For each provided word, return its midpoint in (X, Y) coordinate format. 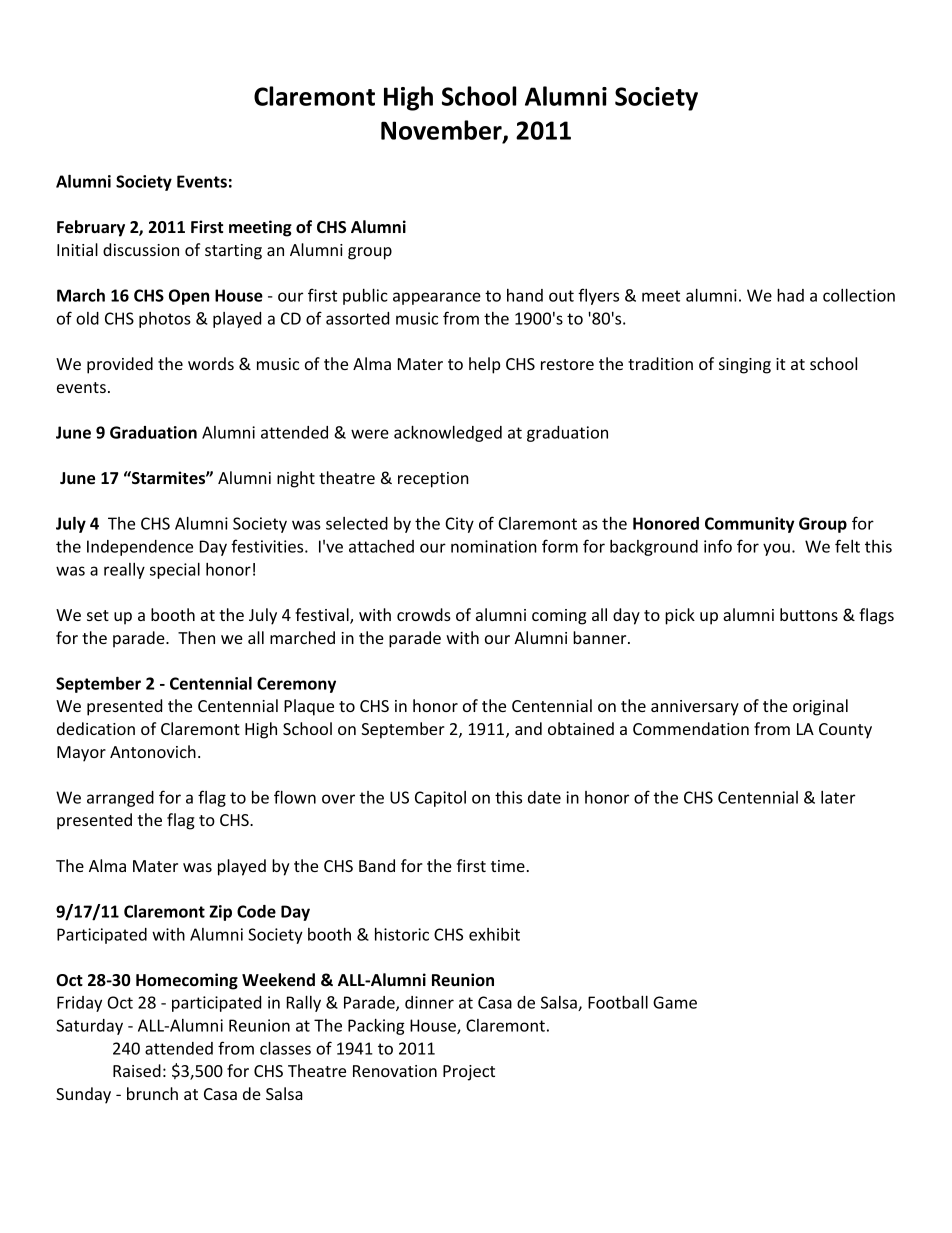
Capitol (440, 799)
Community (749, 525)
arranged (120, 799)
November (442, 131)
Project (469, 1073)
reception (433, 480)
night (296, 479)
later (838, 797)
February (91, 228)
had (790, 295)
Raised (137, 1070)
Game (675, 1002)
